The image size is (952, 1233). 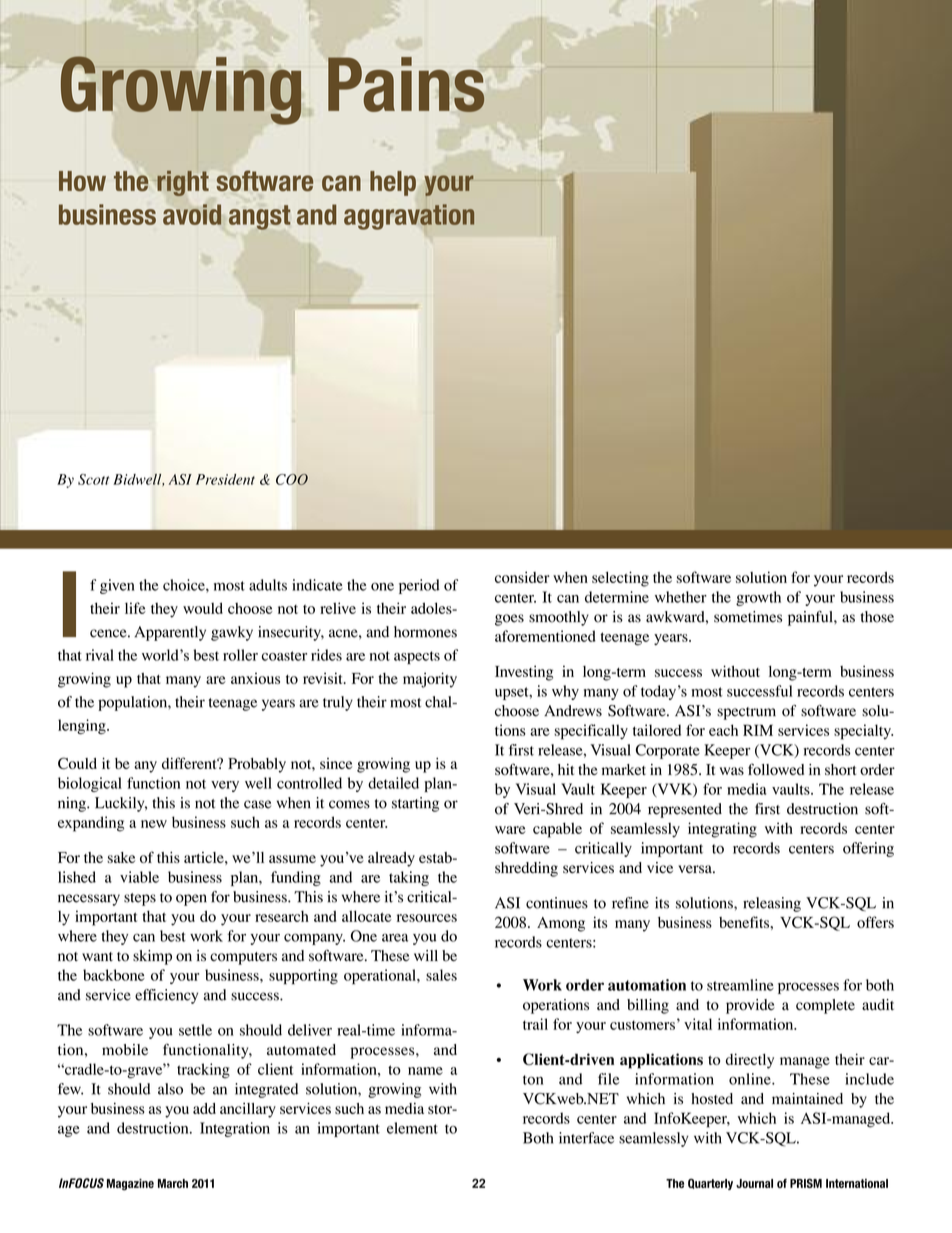 I want to click on followed, so click(x=776, y=769).
